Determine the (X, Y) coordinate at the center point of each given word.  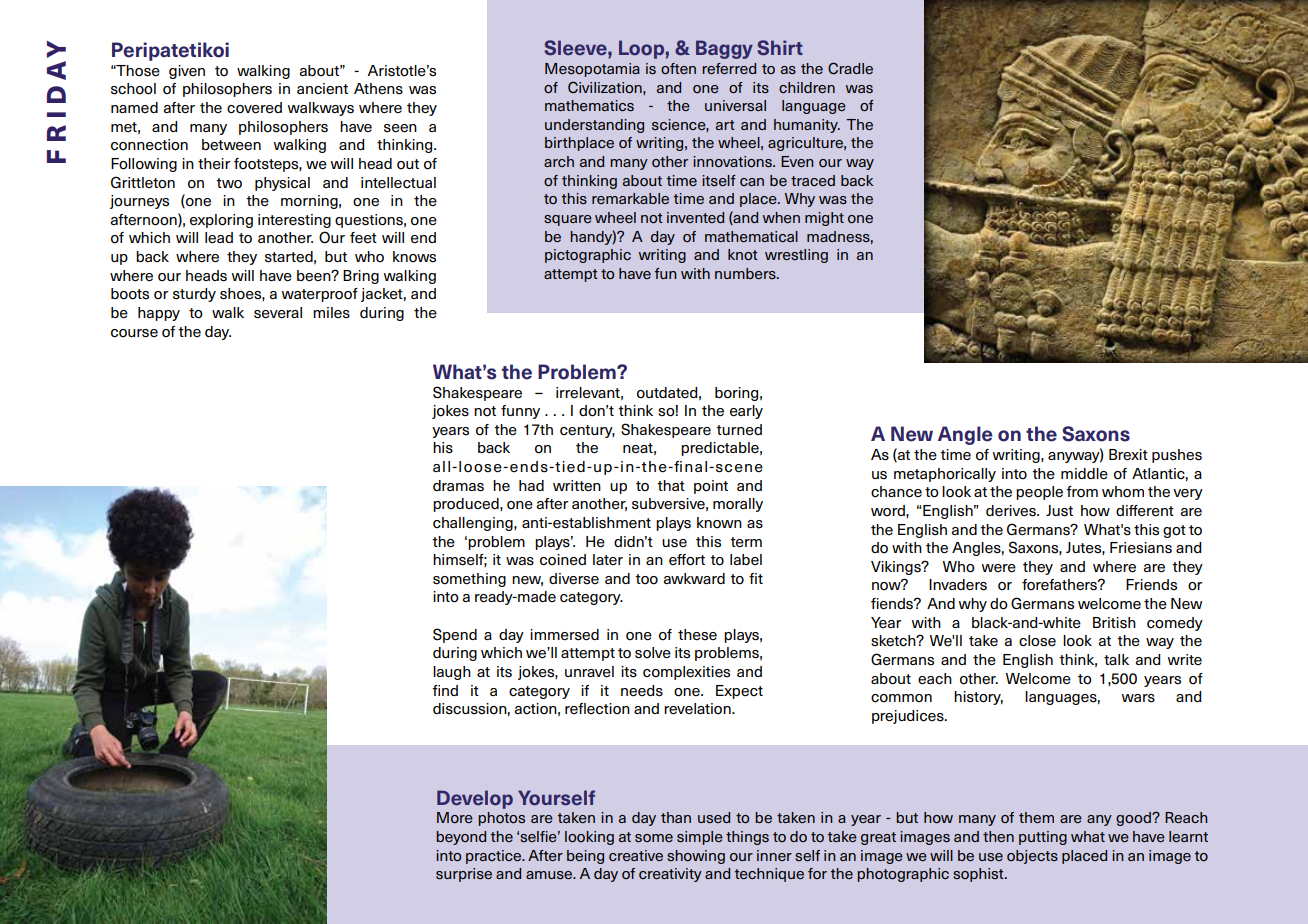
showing (696, 857)
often (678, 68)
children (807, 87)
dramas (458, 486)
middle (1084, 474)
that (671, 485)
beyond (461, 838)
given (187, 72)
